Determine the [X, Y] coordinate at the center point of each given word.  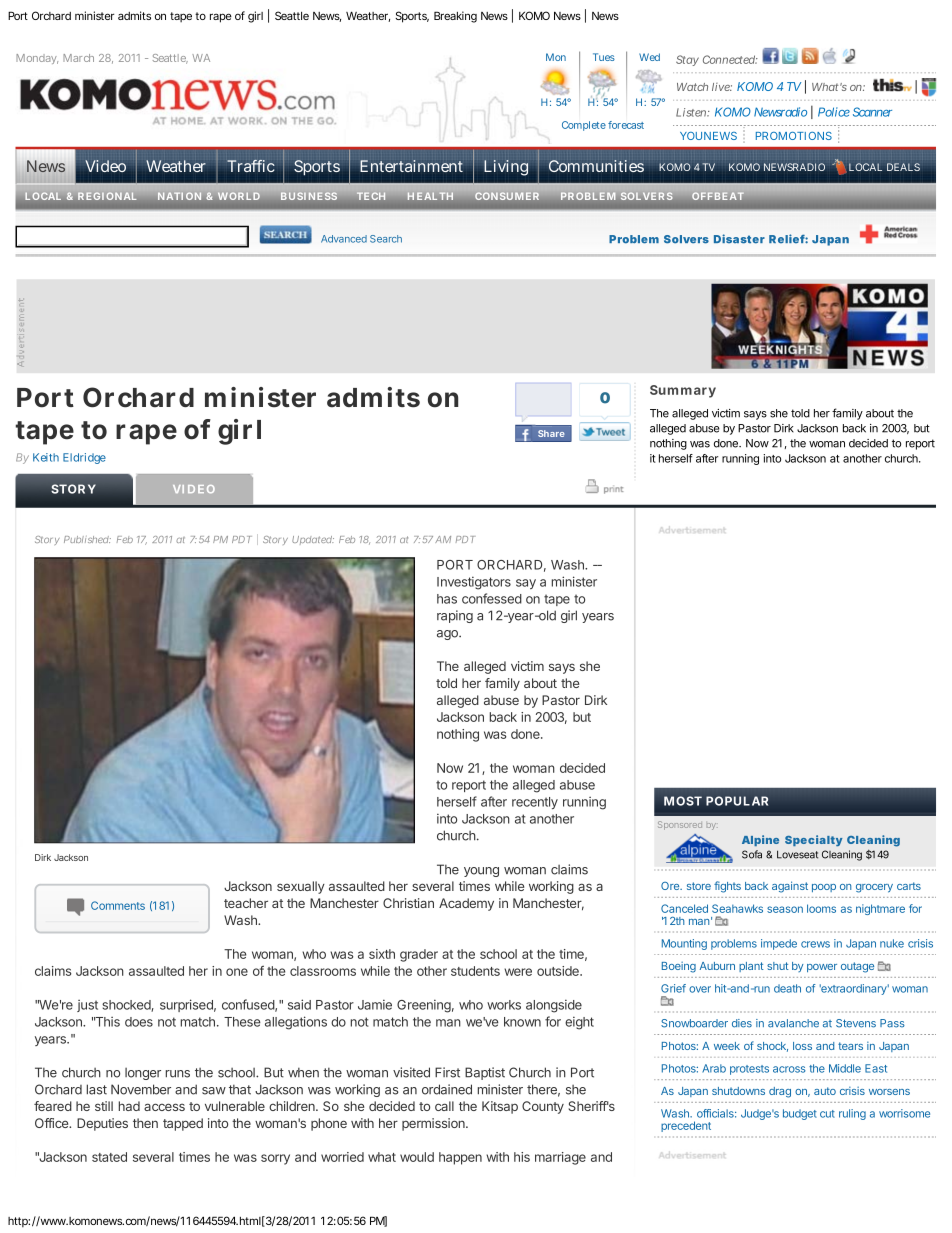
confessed [492, 598]
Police [834, 112]
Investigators [474, 583]
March [78, 58]
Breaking [455, 17]
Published [87, 539]
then [145, 1123]
